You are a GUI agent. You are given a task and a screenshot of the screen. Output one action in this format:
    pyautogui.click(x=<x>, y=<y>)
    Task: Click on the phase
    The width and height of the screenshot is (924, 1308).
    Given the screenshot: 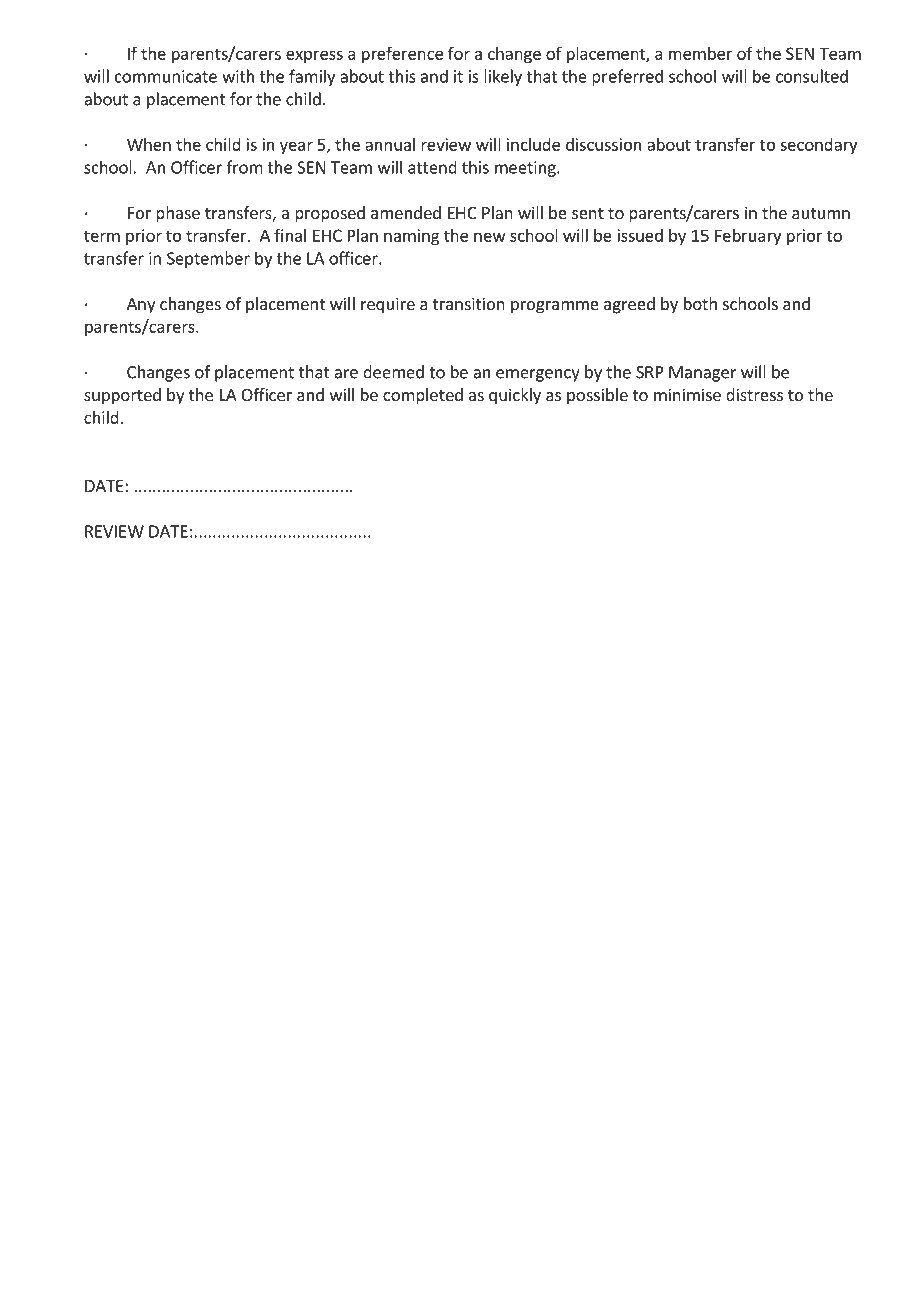 What is the action you would take?
    pyautogui.click(x=178, y=214)
